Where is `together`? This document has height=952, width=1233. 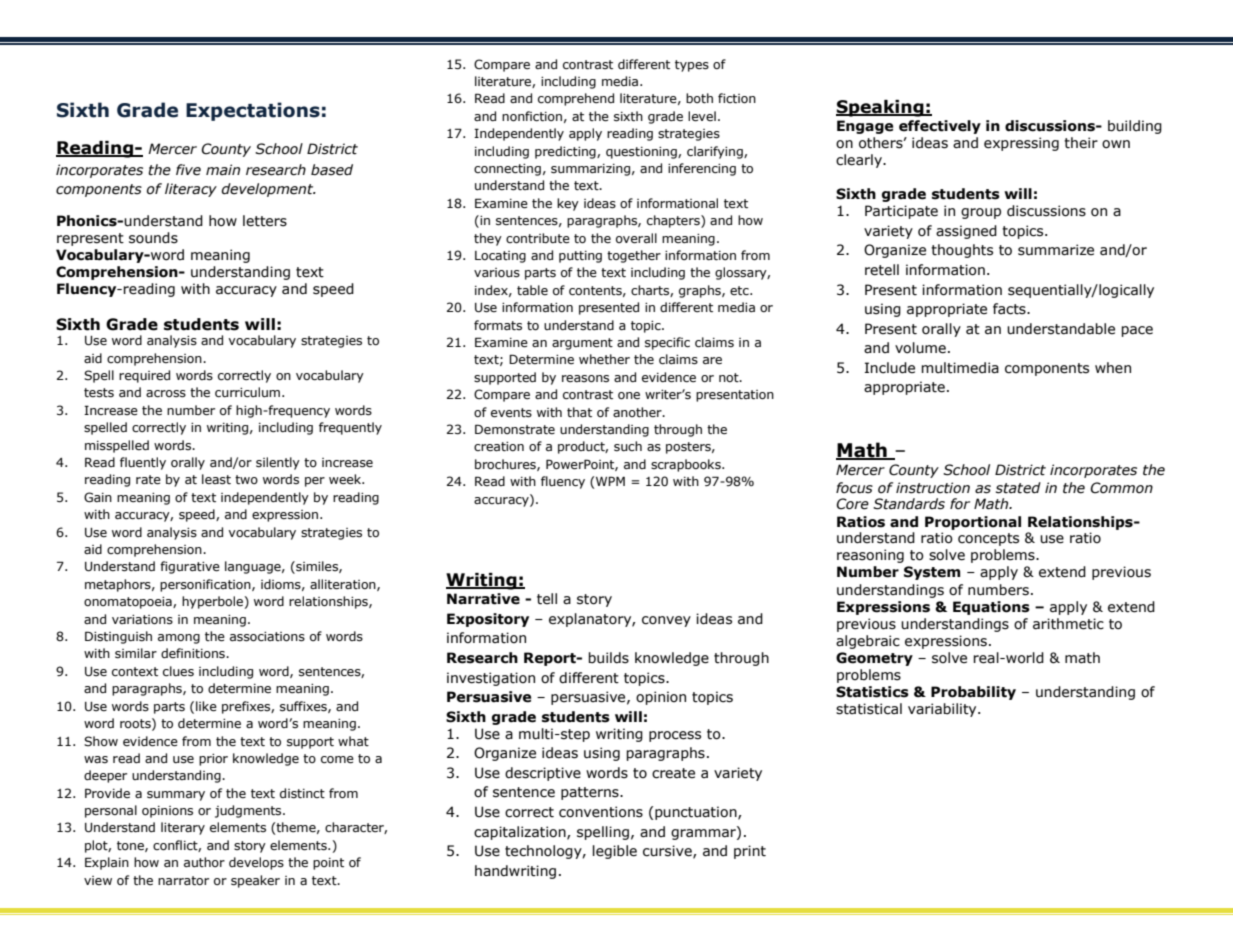
together is located at coordinates (634, 256).
